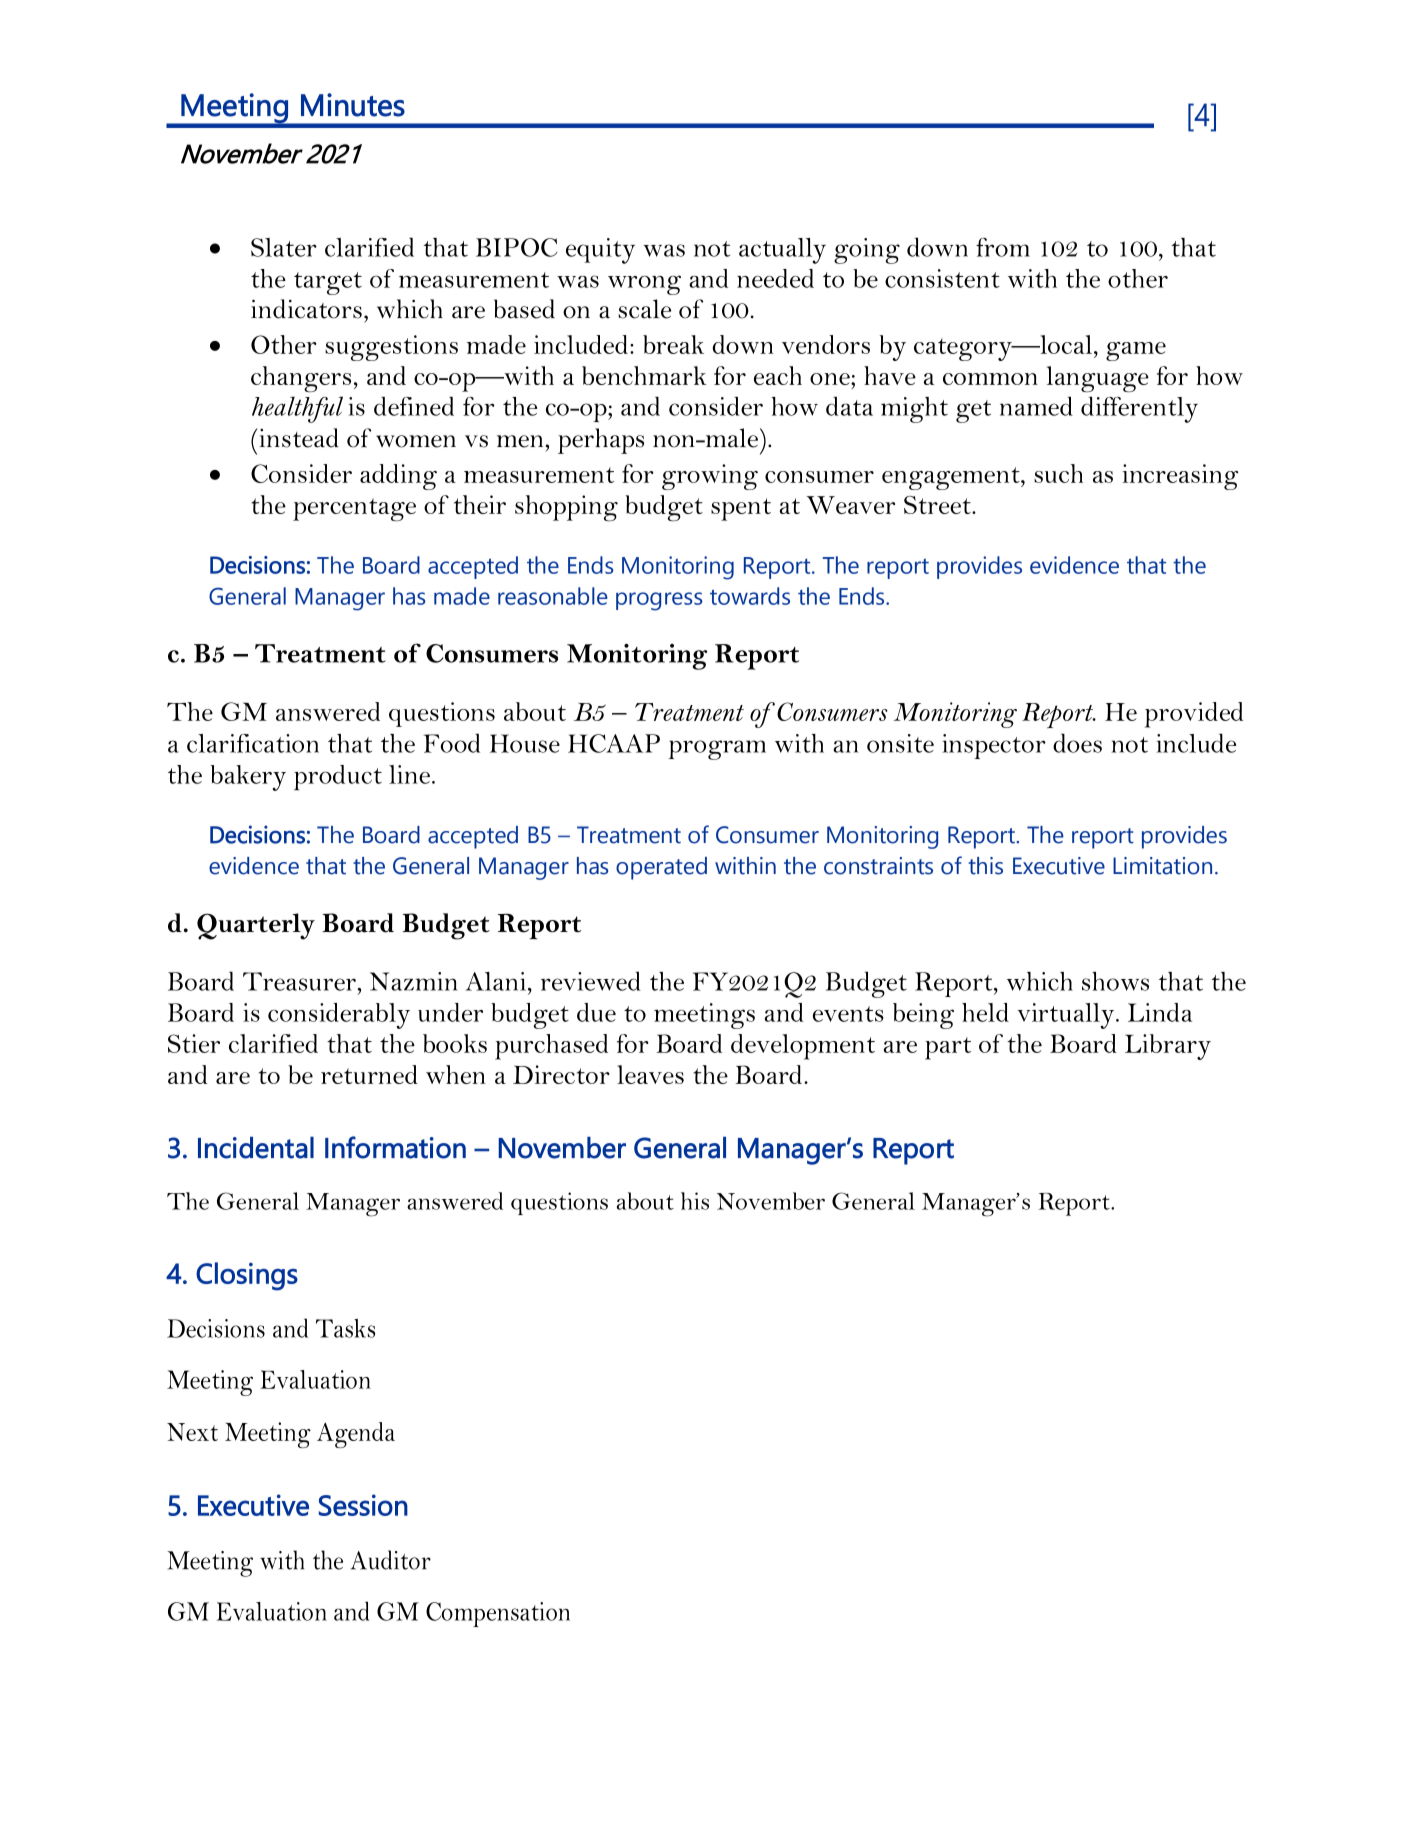 The image size is (1418, 1835). Describe the element at coordinates (256, 926) in the screenshot. I see `Quarterly` at that location.
